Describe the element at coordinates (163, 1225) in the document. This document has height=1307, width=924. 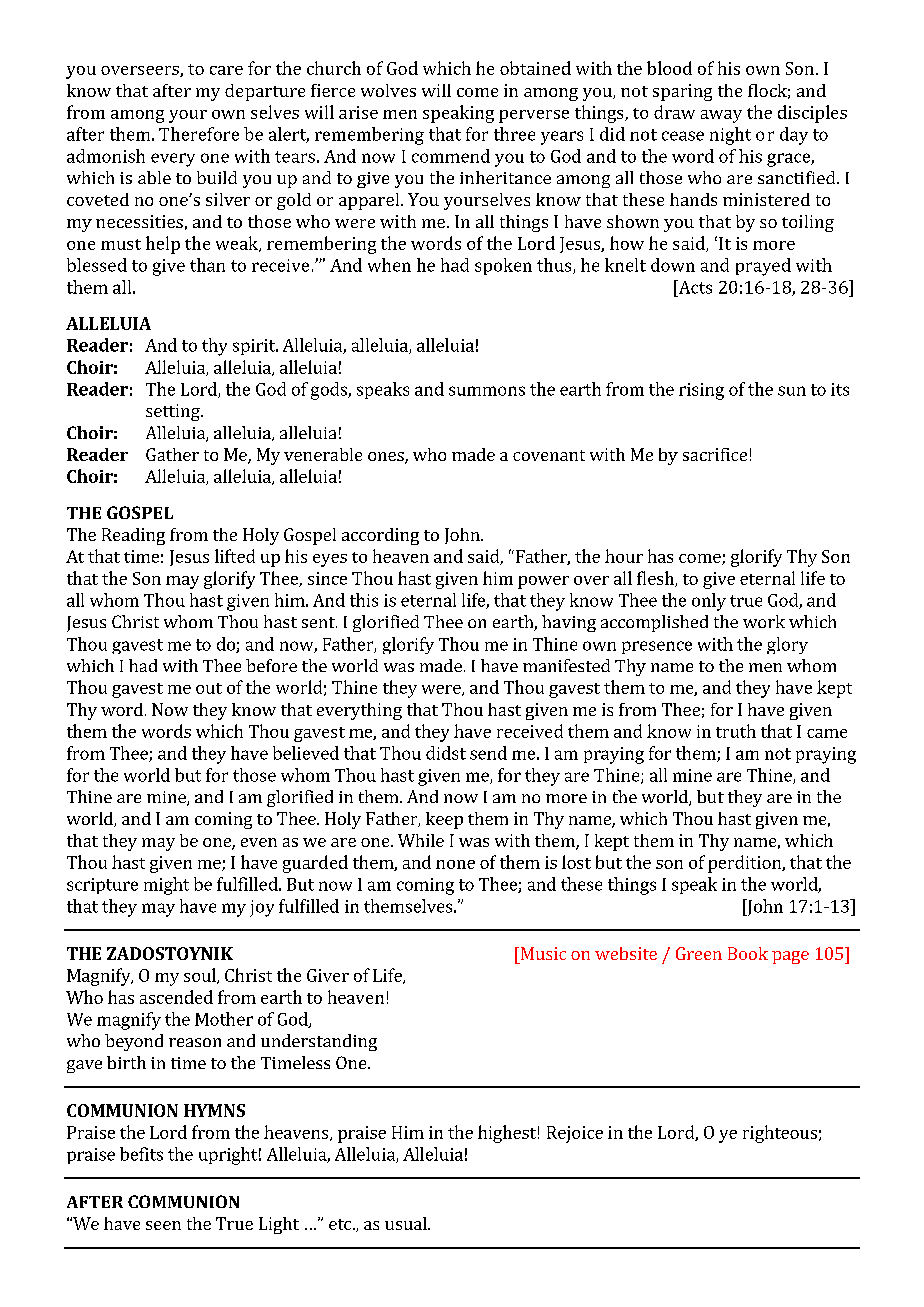
I see `seen` at that location.
